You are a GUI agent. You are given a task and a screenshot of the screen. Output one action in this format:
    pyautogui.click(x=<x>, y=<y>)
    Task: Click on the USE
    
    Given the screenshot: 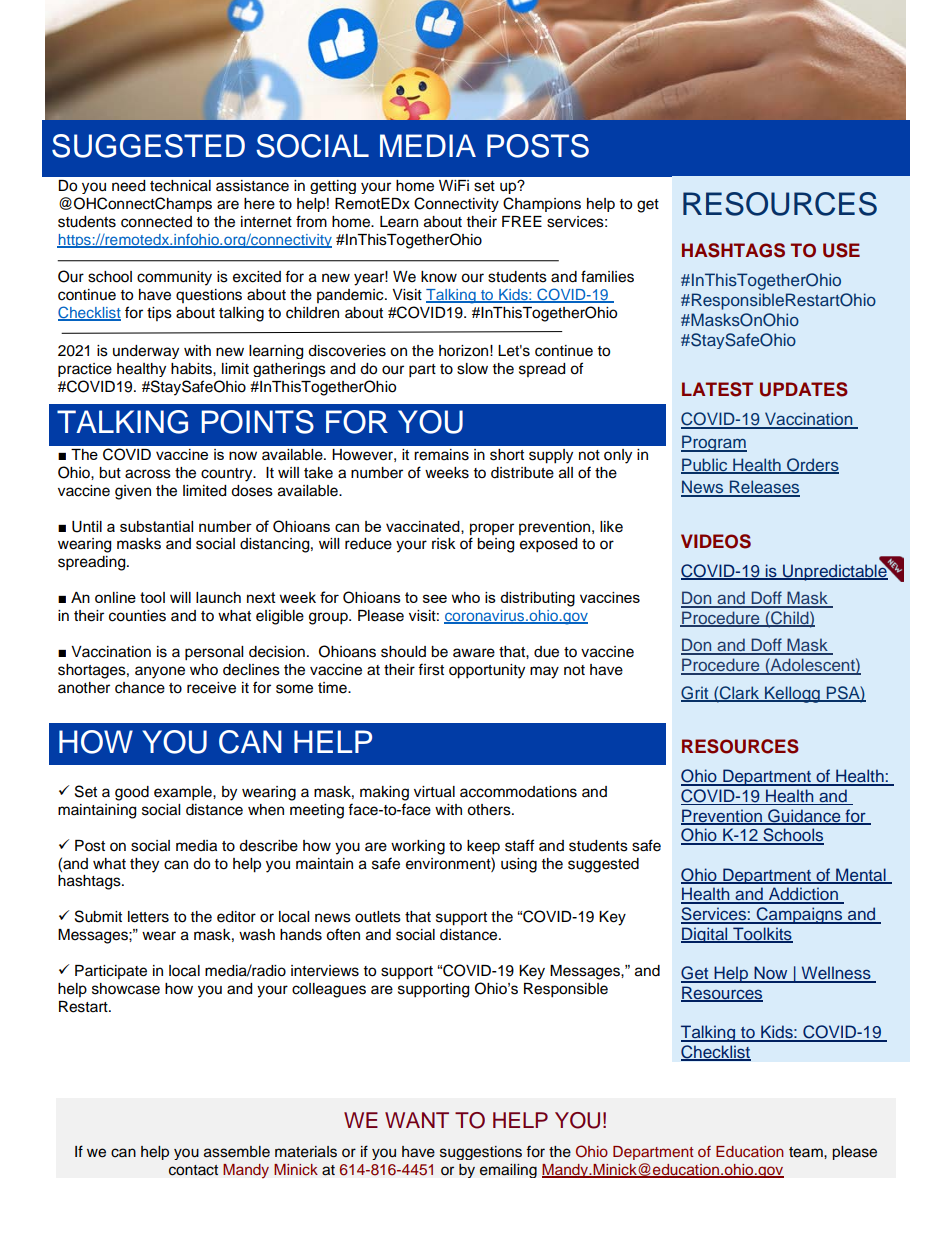 What is the action you would take?
    pyautogui.click(x=841, y=250)
